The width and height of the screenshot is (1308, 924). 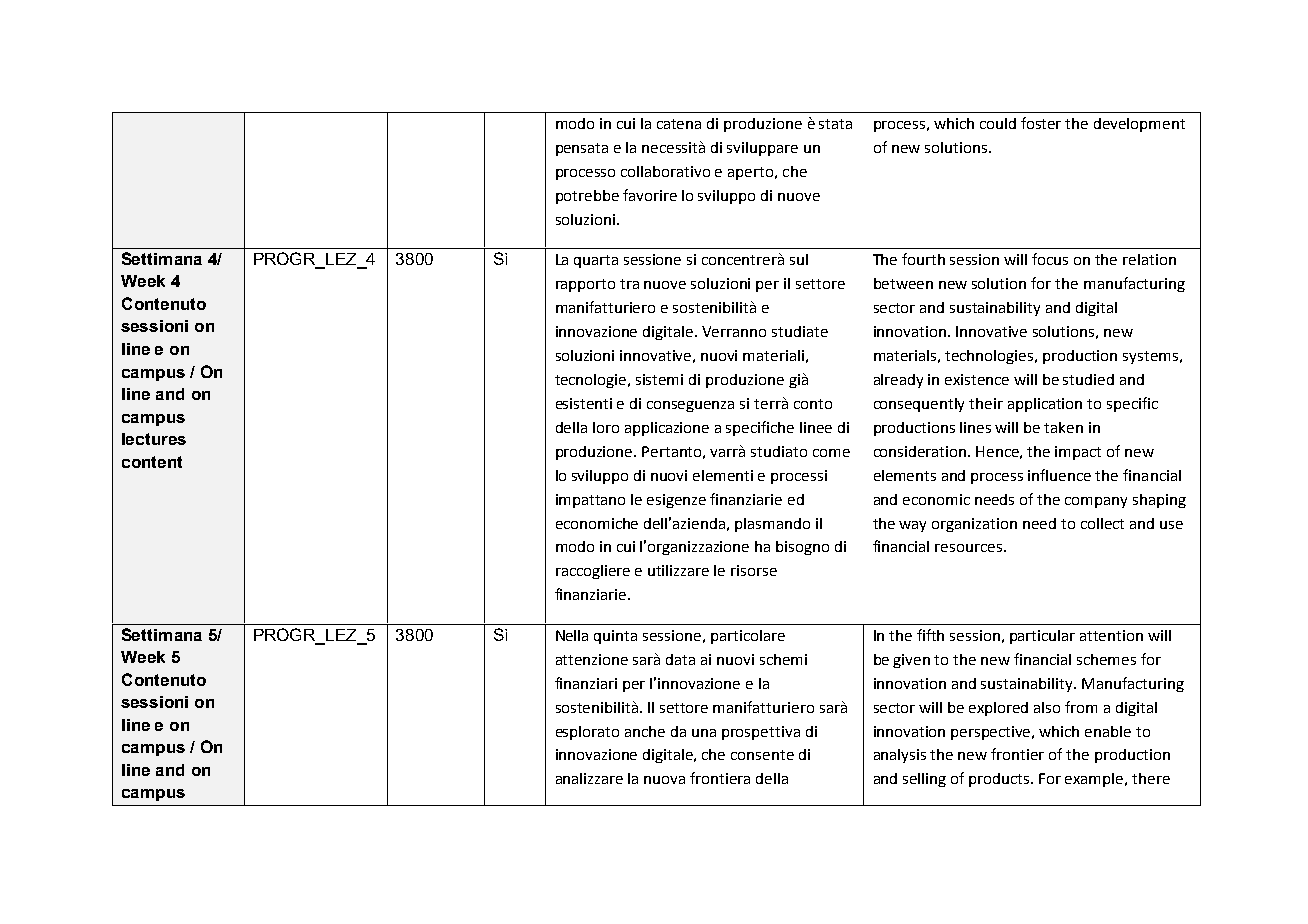 What do you see at coordinates (802, 548) in the screenshot?
I see `bisogno` at bounding box center [802, 548].
